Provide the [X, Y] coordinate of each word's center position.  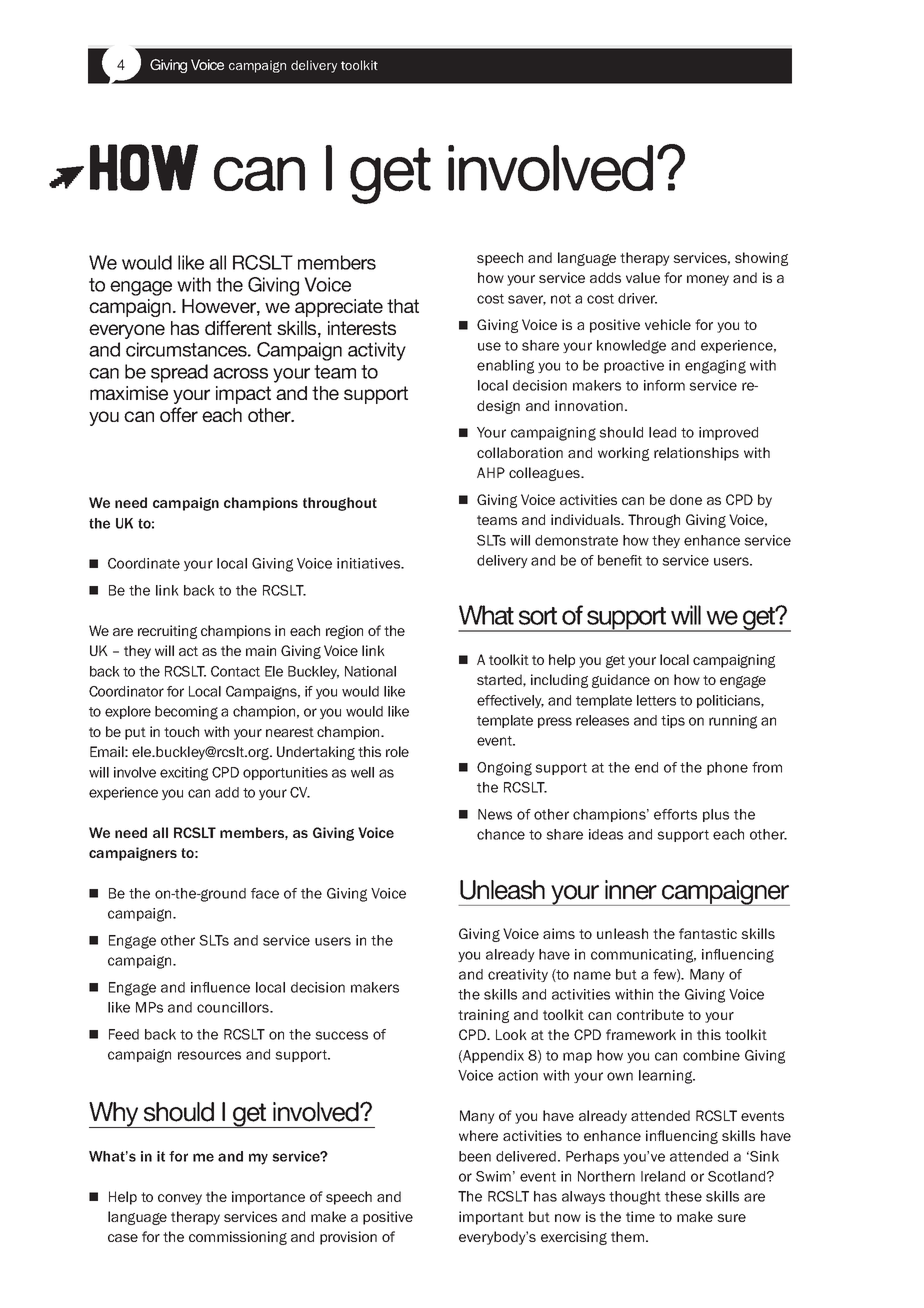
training [483, 1016]
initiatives [370, 563]
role [397, 751]
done [686, 499]
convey [180, 1199]
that [403, 306]
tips [673, 721]
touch [181, 731]
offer [179, 414]
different [238, 327]
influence [220, 987]
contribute [650, 1014]
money [708, 280]
